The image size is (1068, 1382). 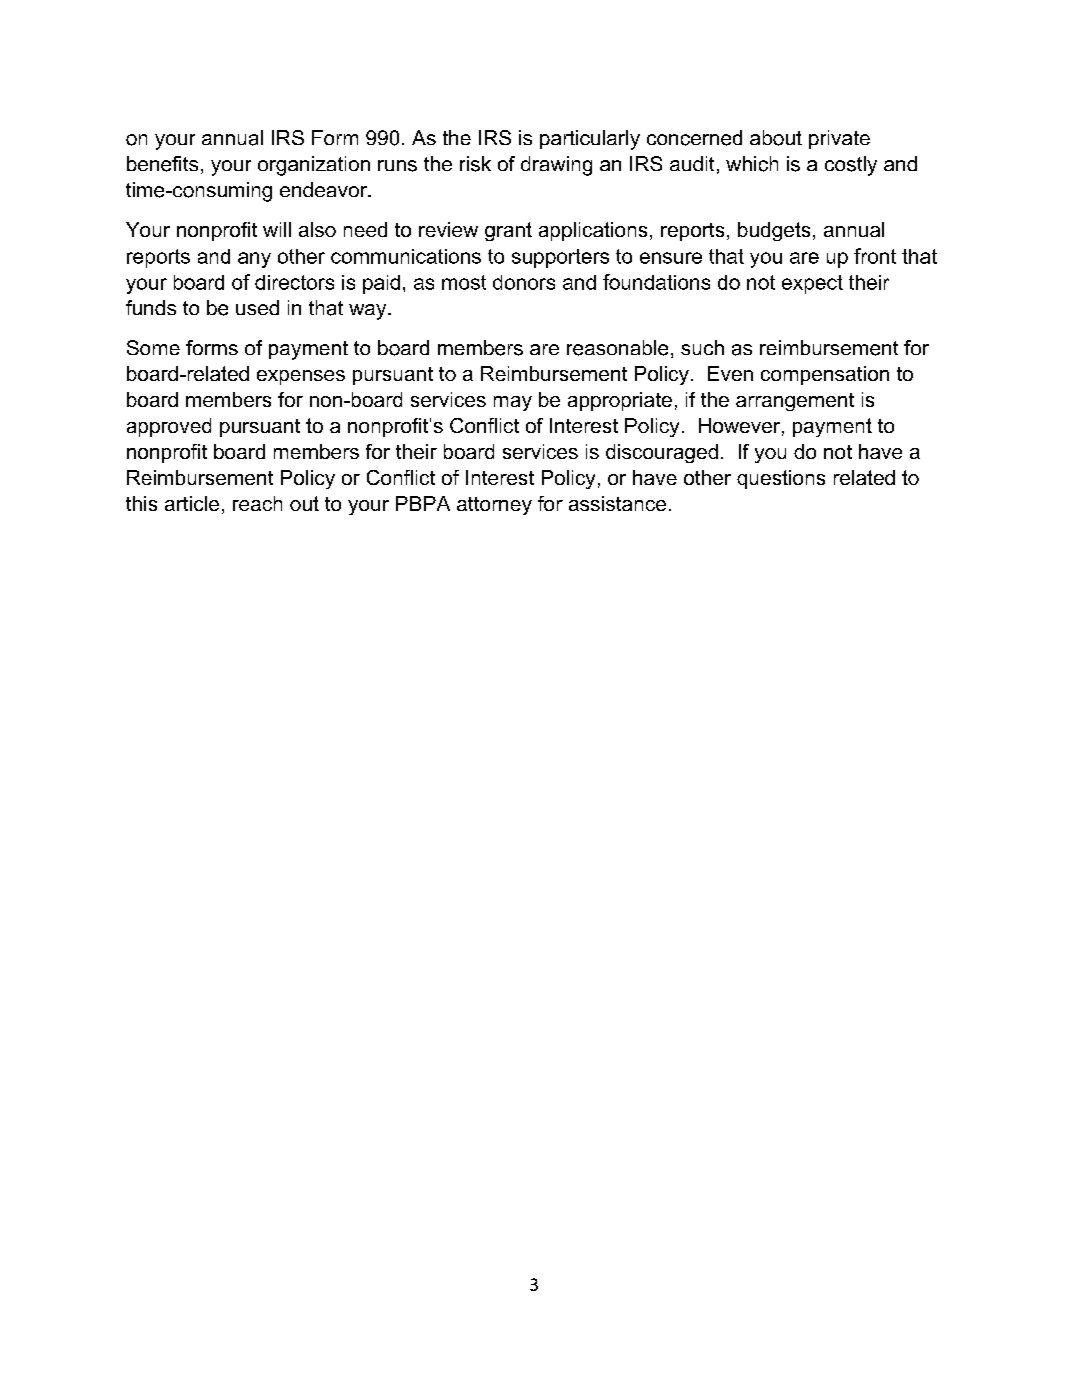 I want to click on attorney, so click(x=494, y=506).
